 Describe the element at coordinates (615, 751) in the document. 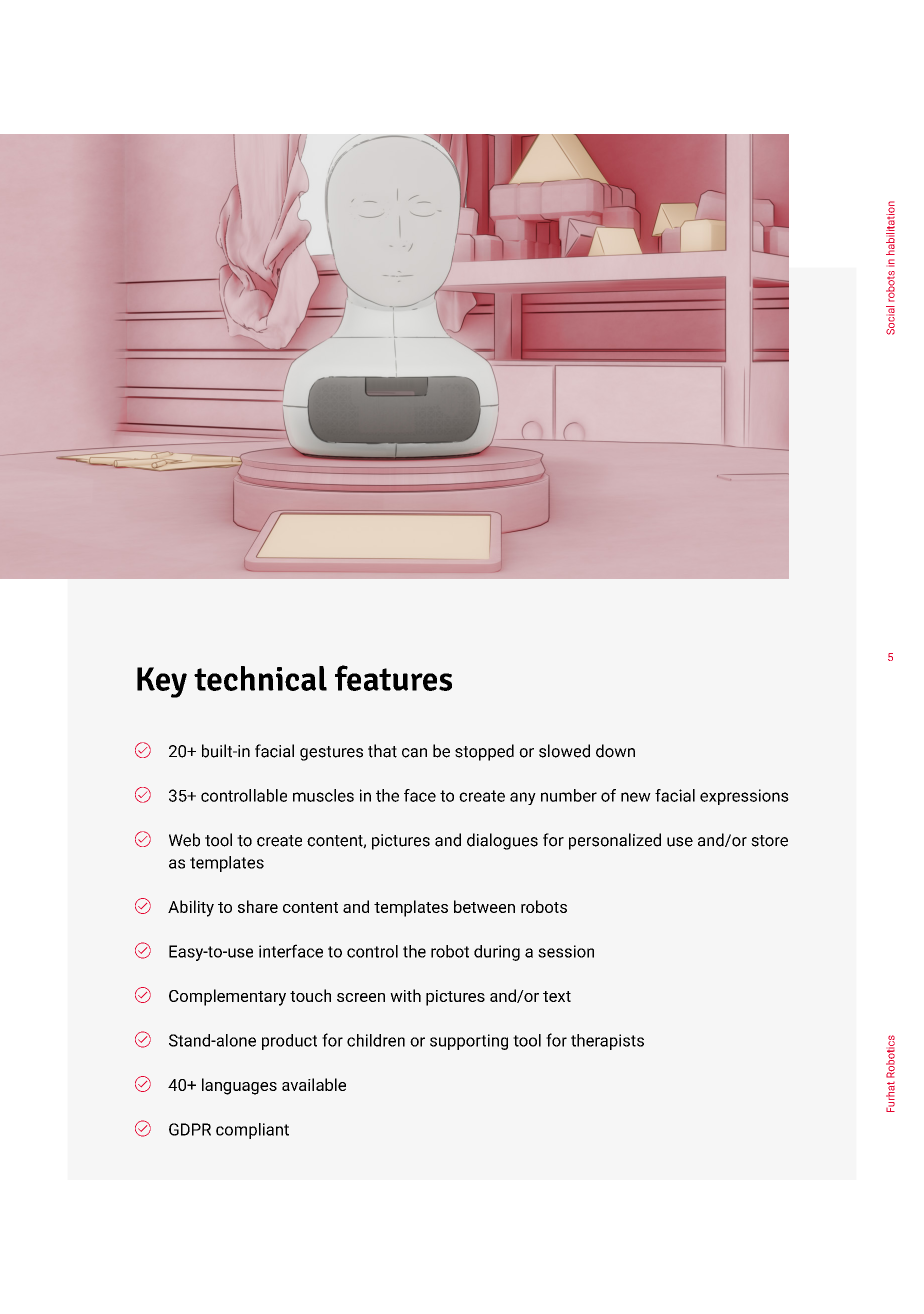

I see `down` at that location.
